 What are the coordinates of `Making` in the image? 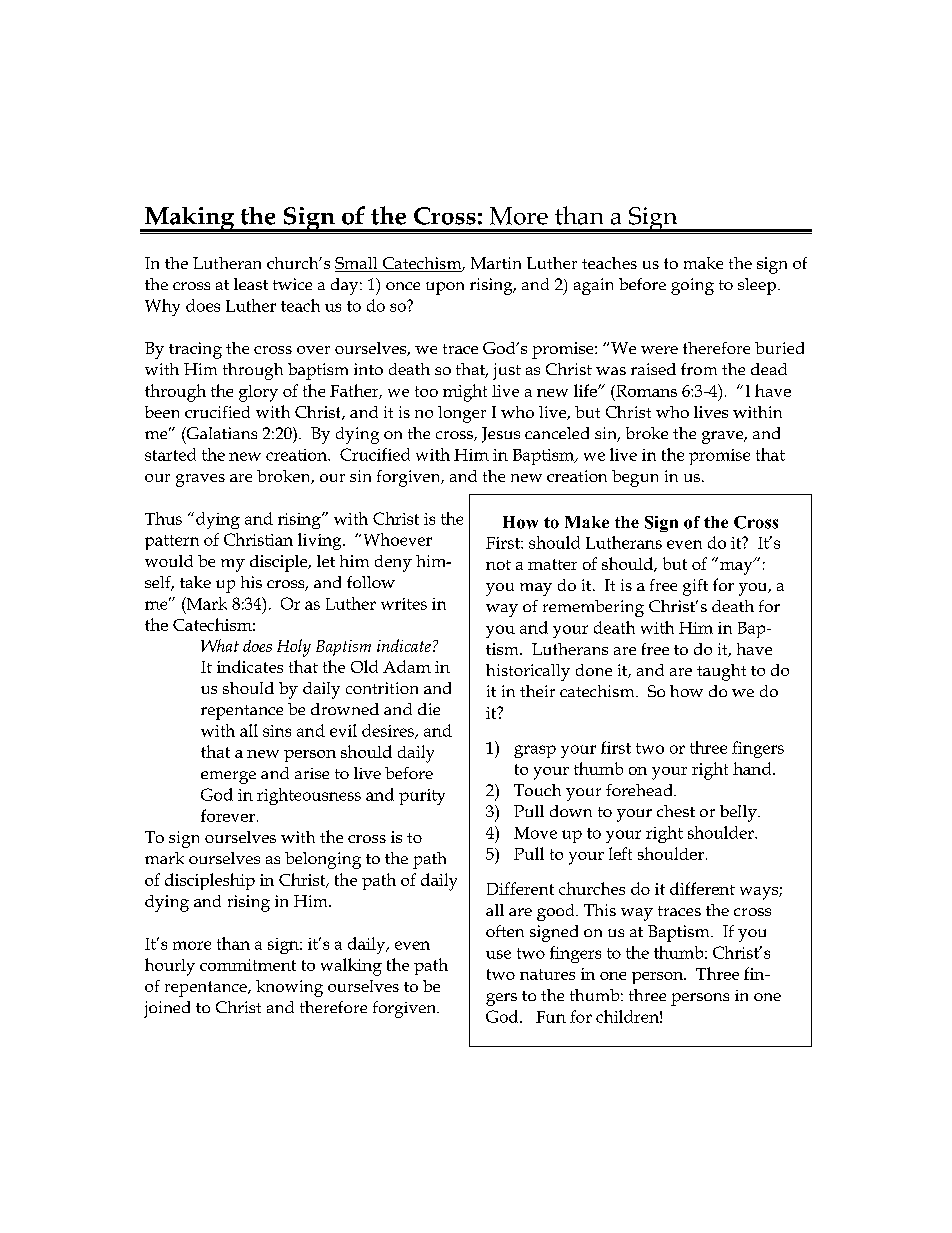 It's located at (190, 219).
